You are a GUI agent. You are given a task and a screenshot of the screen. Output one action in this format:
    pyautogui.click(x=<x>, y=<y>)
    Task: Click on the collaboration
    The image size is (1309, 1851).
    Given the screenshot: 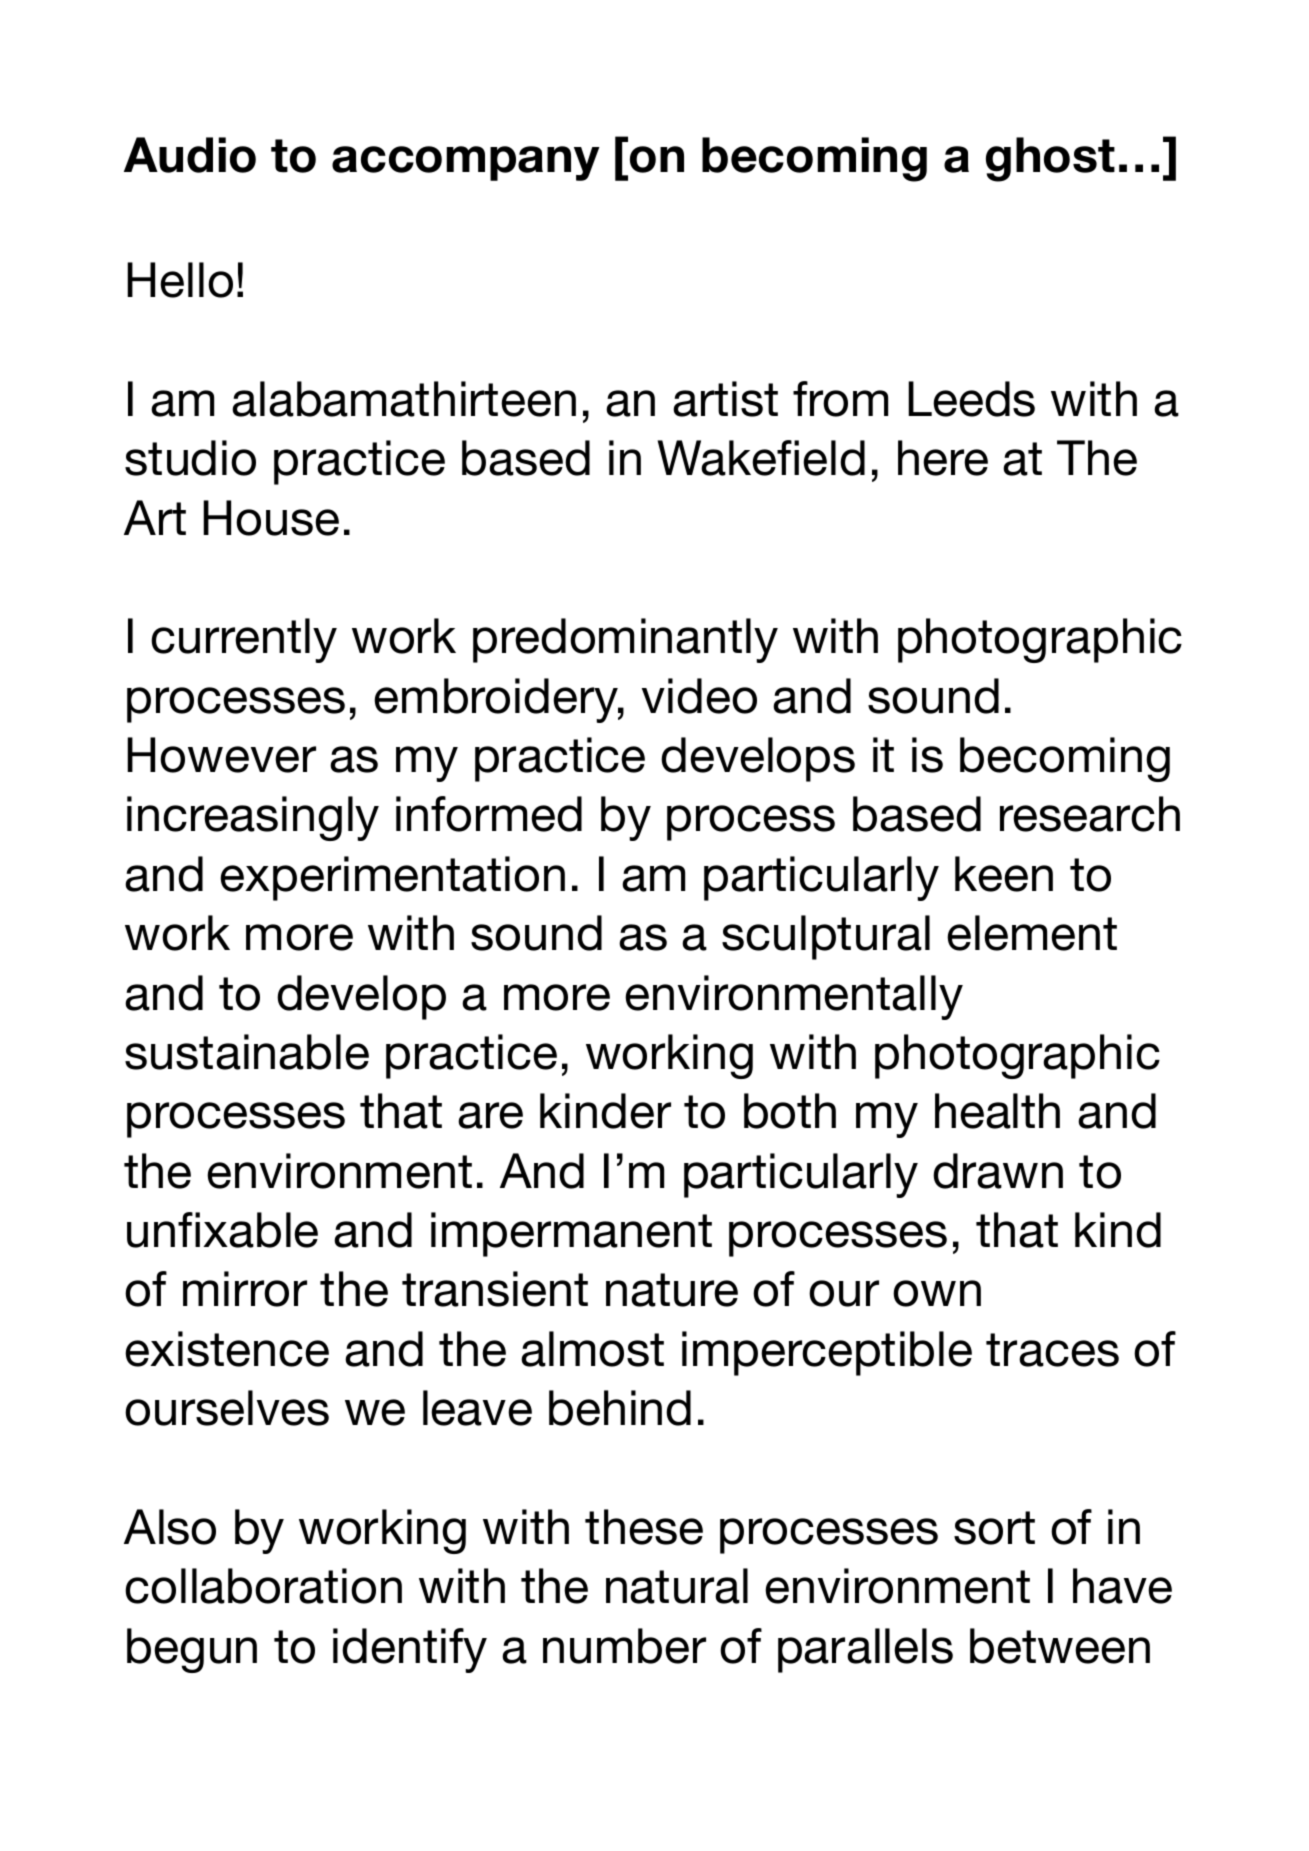 What is the action you would take?
    pyautogui.click(x=263, y=1586)
